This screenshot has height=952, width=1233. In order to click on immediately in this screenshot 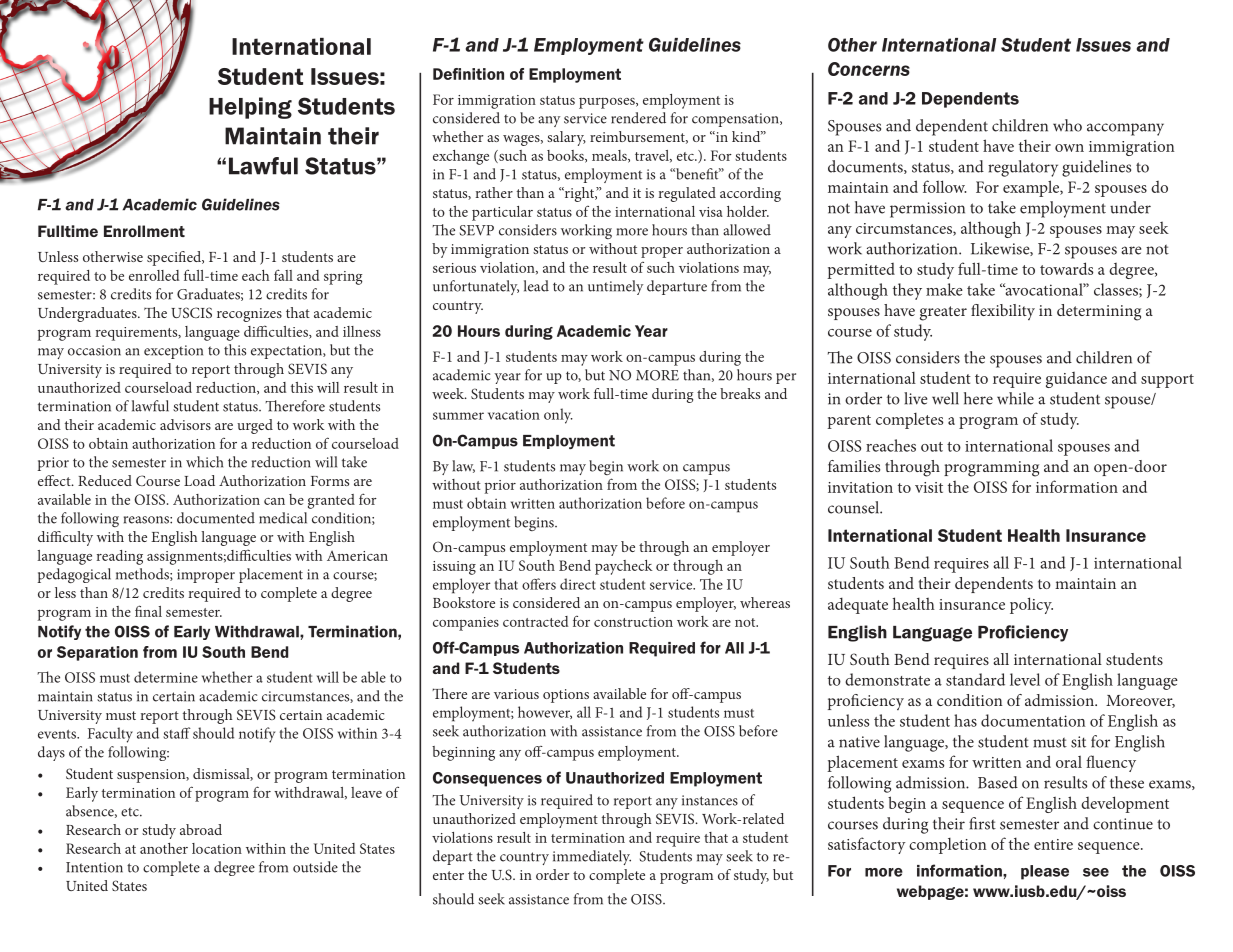, I will do `click(592, 857)`.
